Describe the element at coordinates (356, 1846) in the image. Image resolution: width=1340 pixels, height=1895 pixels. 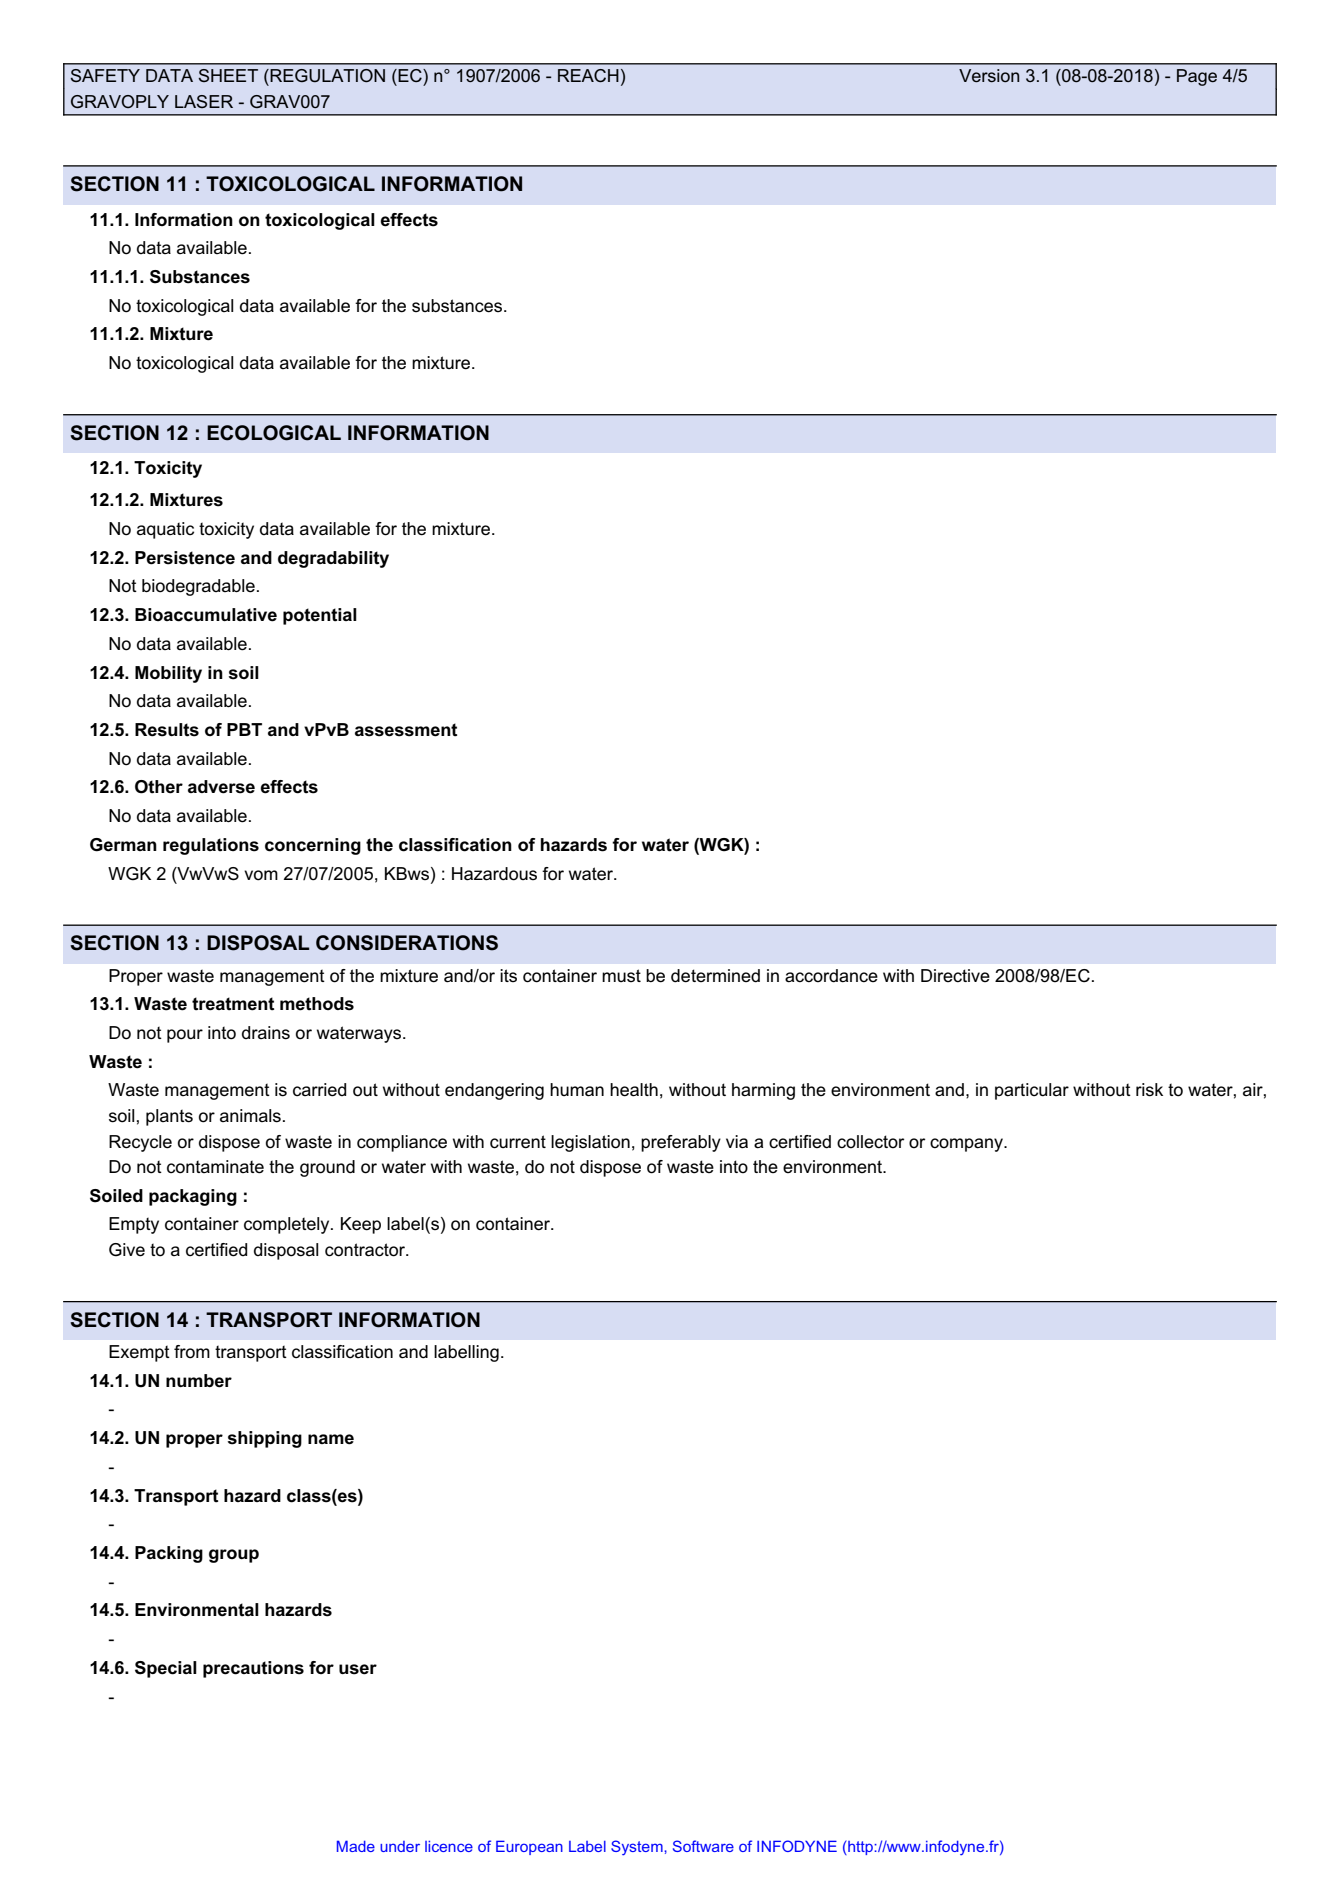
I see `Made` at that location.
